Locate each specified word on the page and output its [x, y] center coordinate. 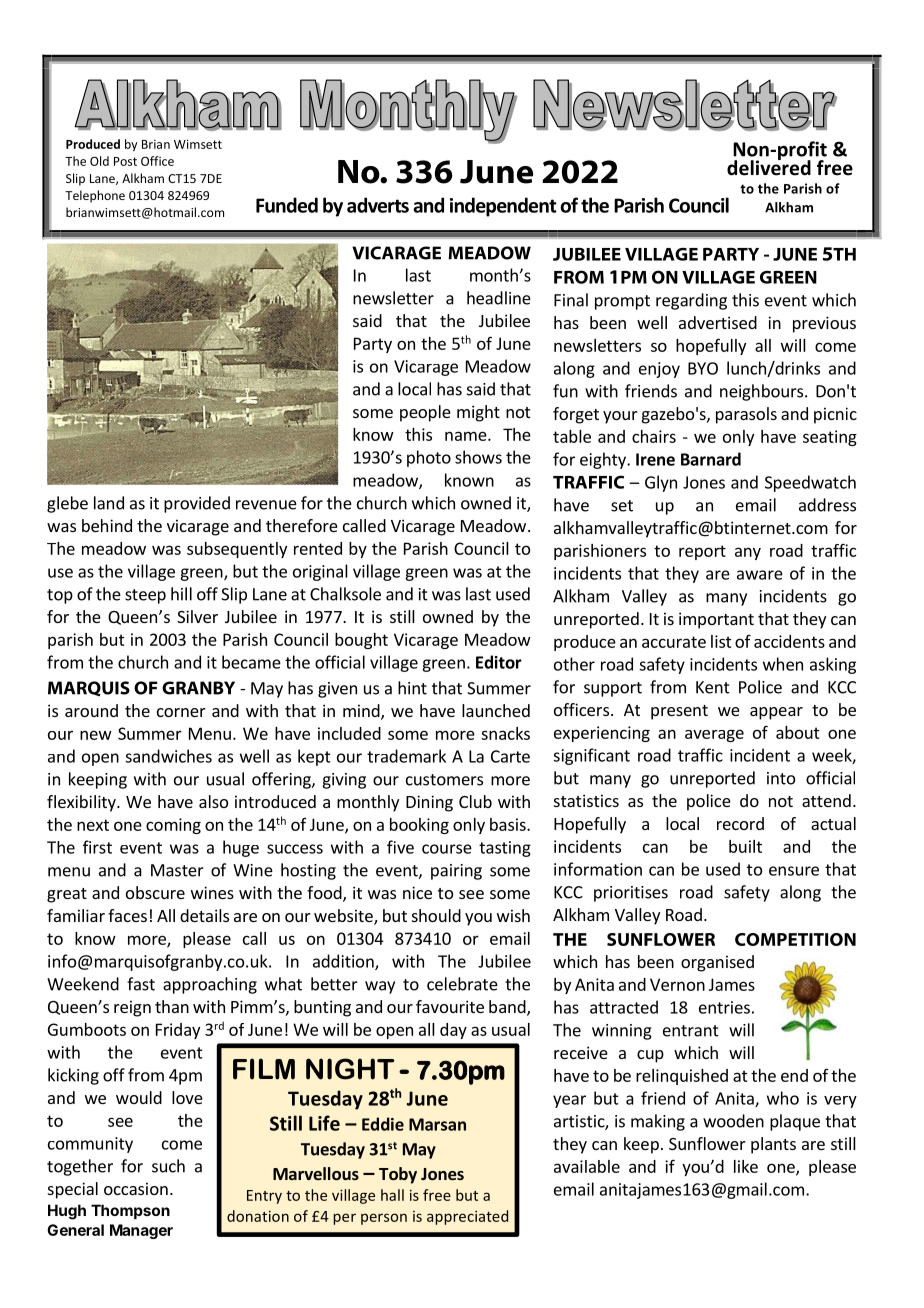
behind [107, 525]
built [745, 846]
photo [429, 458]
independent [503, 207]
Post [125, 161]
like [746, 1166]
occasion [136, 1188]
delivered [769, 167]
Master [177, 870]
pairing [456, 872]
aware [760, 575]
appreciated [467, 1217]
